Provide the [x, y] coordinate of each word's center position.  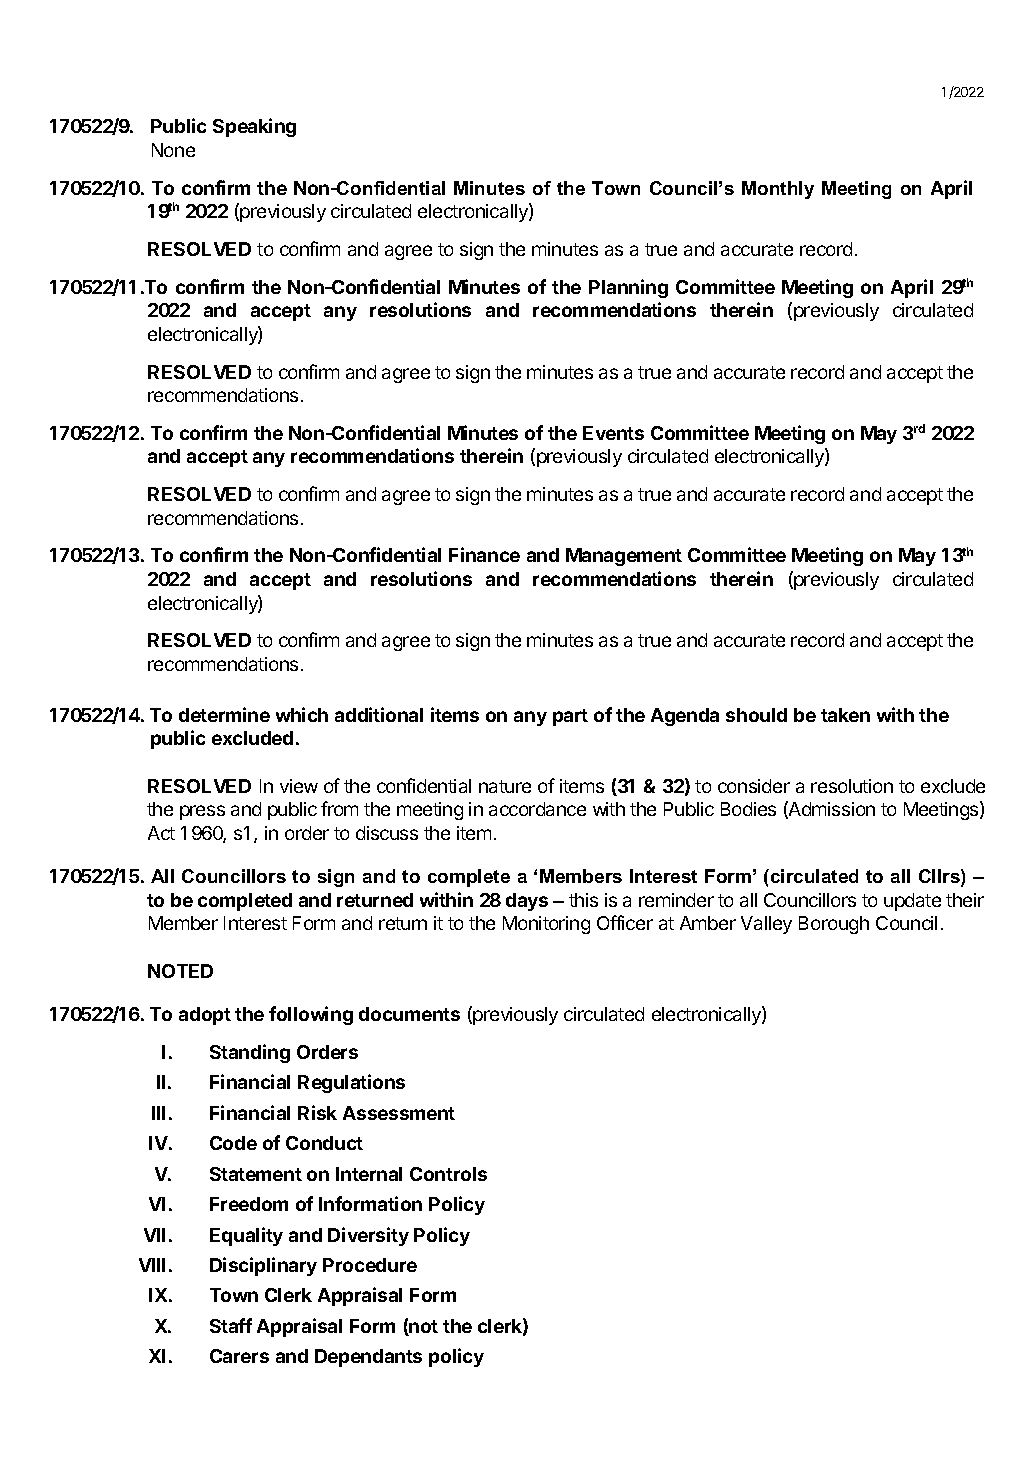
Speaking [254, 127]
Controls [448, 1174]
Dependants [368, 1358]
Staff [231, 1325]
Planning [628, 288]
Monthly [778, 190]
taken [845, 715]
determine [224, 714]
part [570, 717]
